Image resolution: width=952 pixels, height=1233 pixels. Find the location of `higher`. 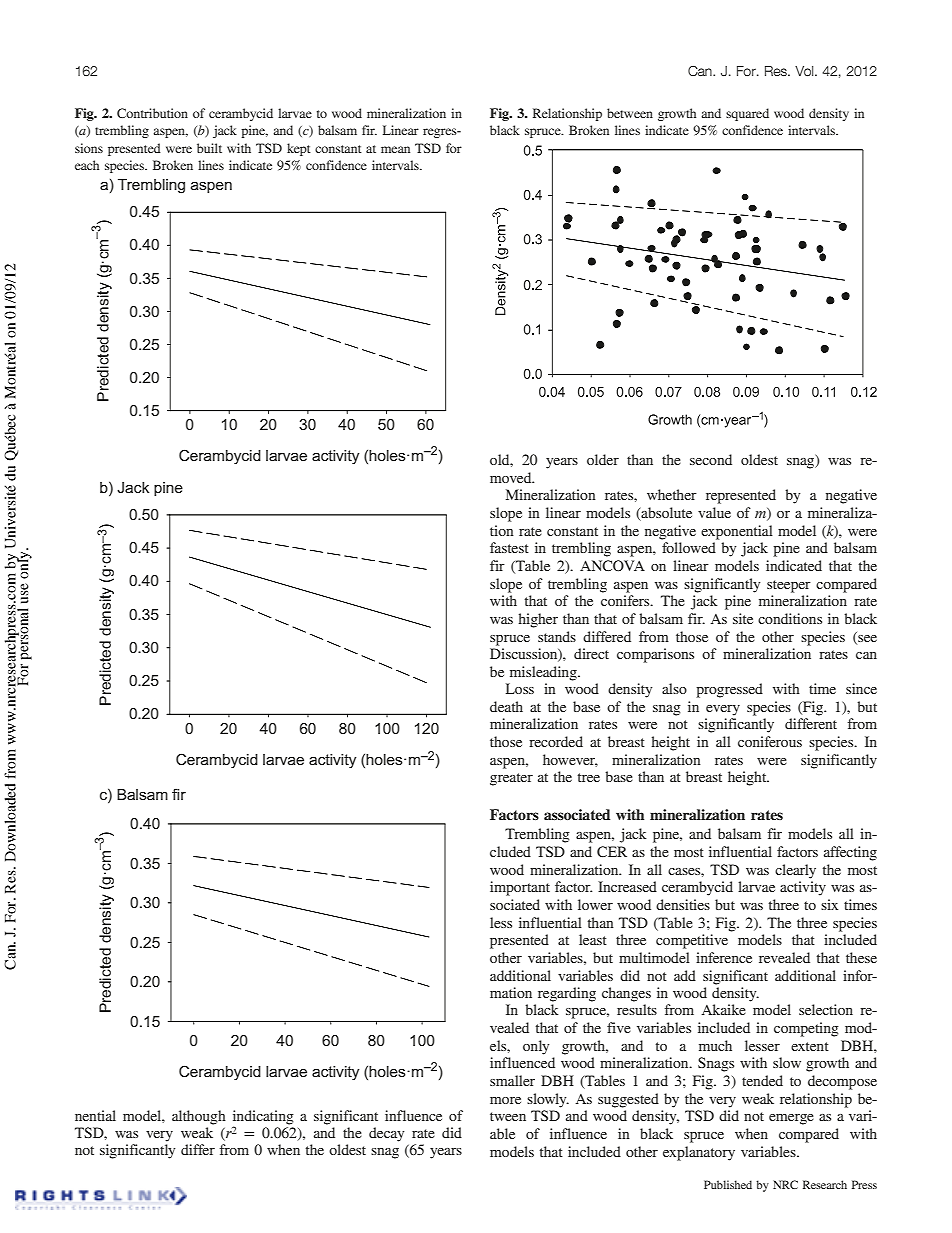

higher is located at coordinates (538, 620).
